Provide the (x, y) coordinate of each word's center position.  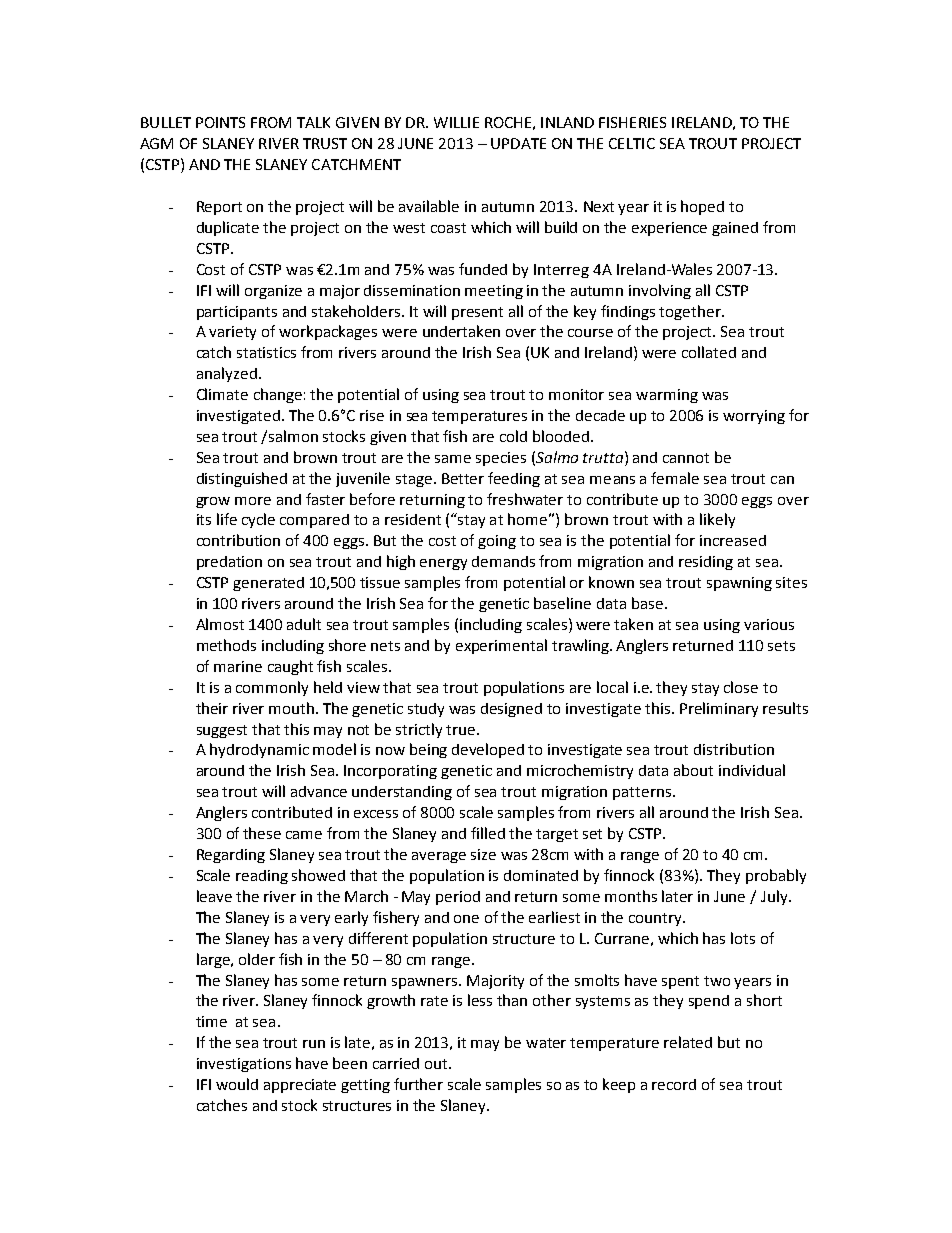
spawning (739, 584)
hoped (702, 207)
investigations (244, 1065)
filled (488, 833)
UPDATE (518, 143)
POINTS (220, 122)
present (477, 313)
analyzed (227, 374)
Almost (220, 624)
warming (667, 396)
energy (443, 564)
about (693, 770)
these (262, 833)
